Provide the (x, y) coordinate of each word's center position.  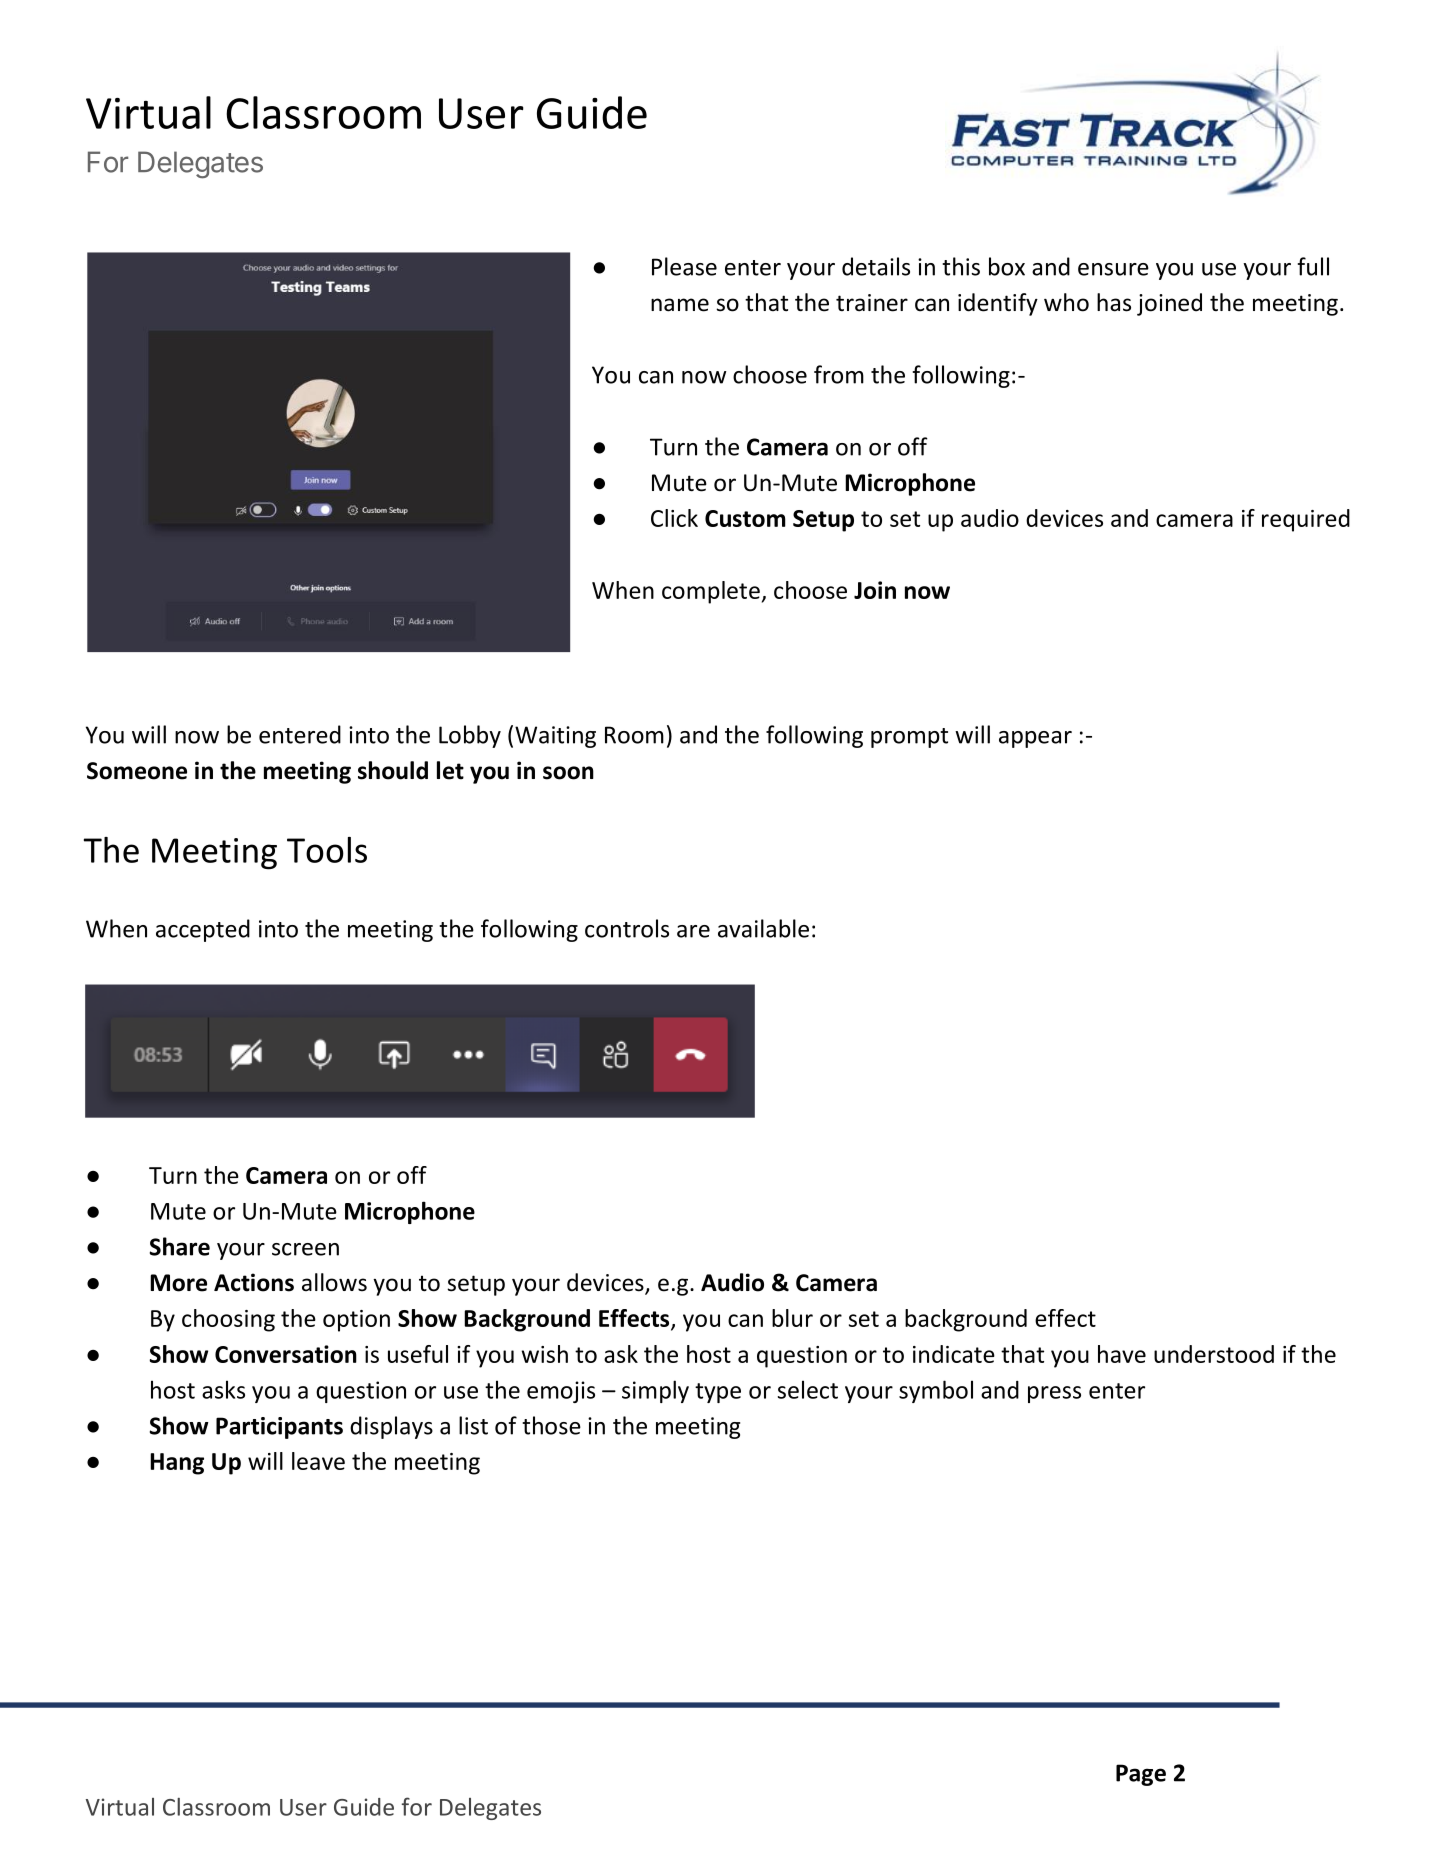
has (1114, 302)
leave (318, 1461)
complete (711, 592)
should (393, 770)
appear (1035, 739)
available (763, 928)
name (680, 305)
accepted (203, 930)
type (718, 1393)
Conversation (286, 1354)
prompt (909, 738)
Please (684, 266)
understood (1214, 1354)
